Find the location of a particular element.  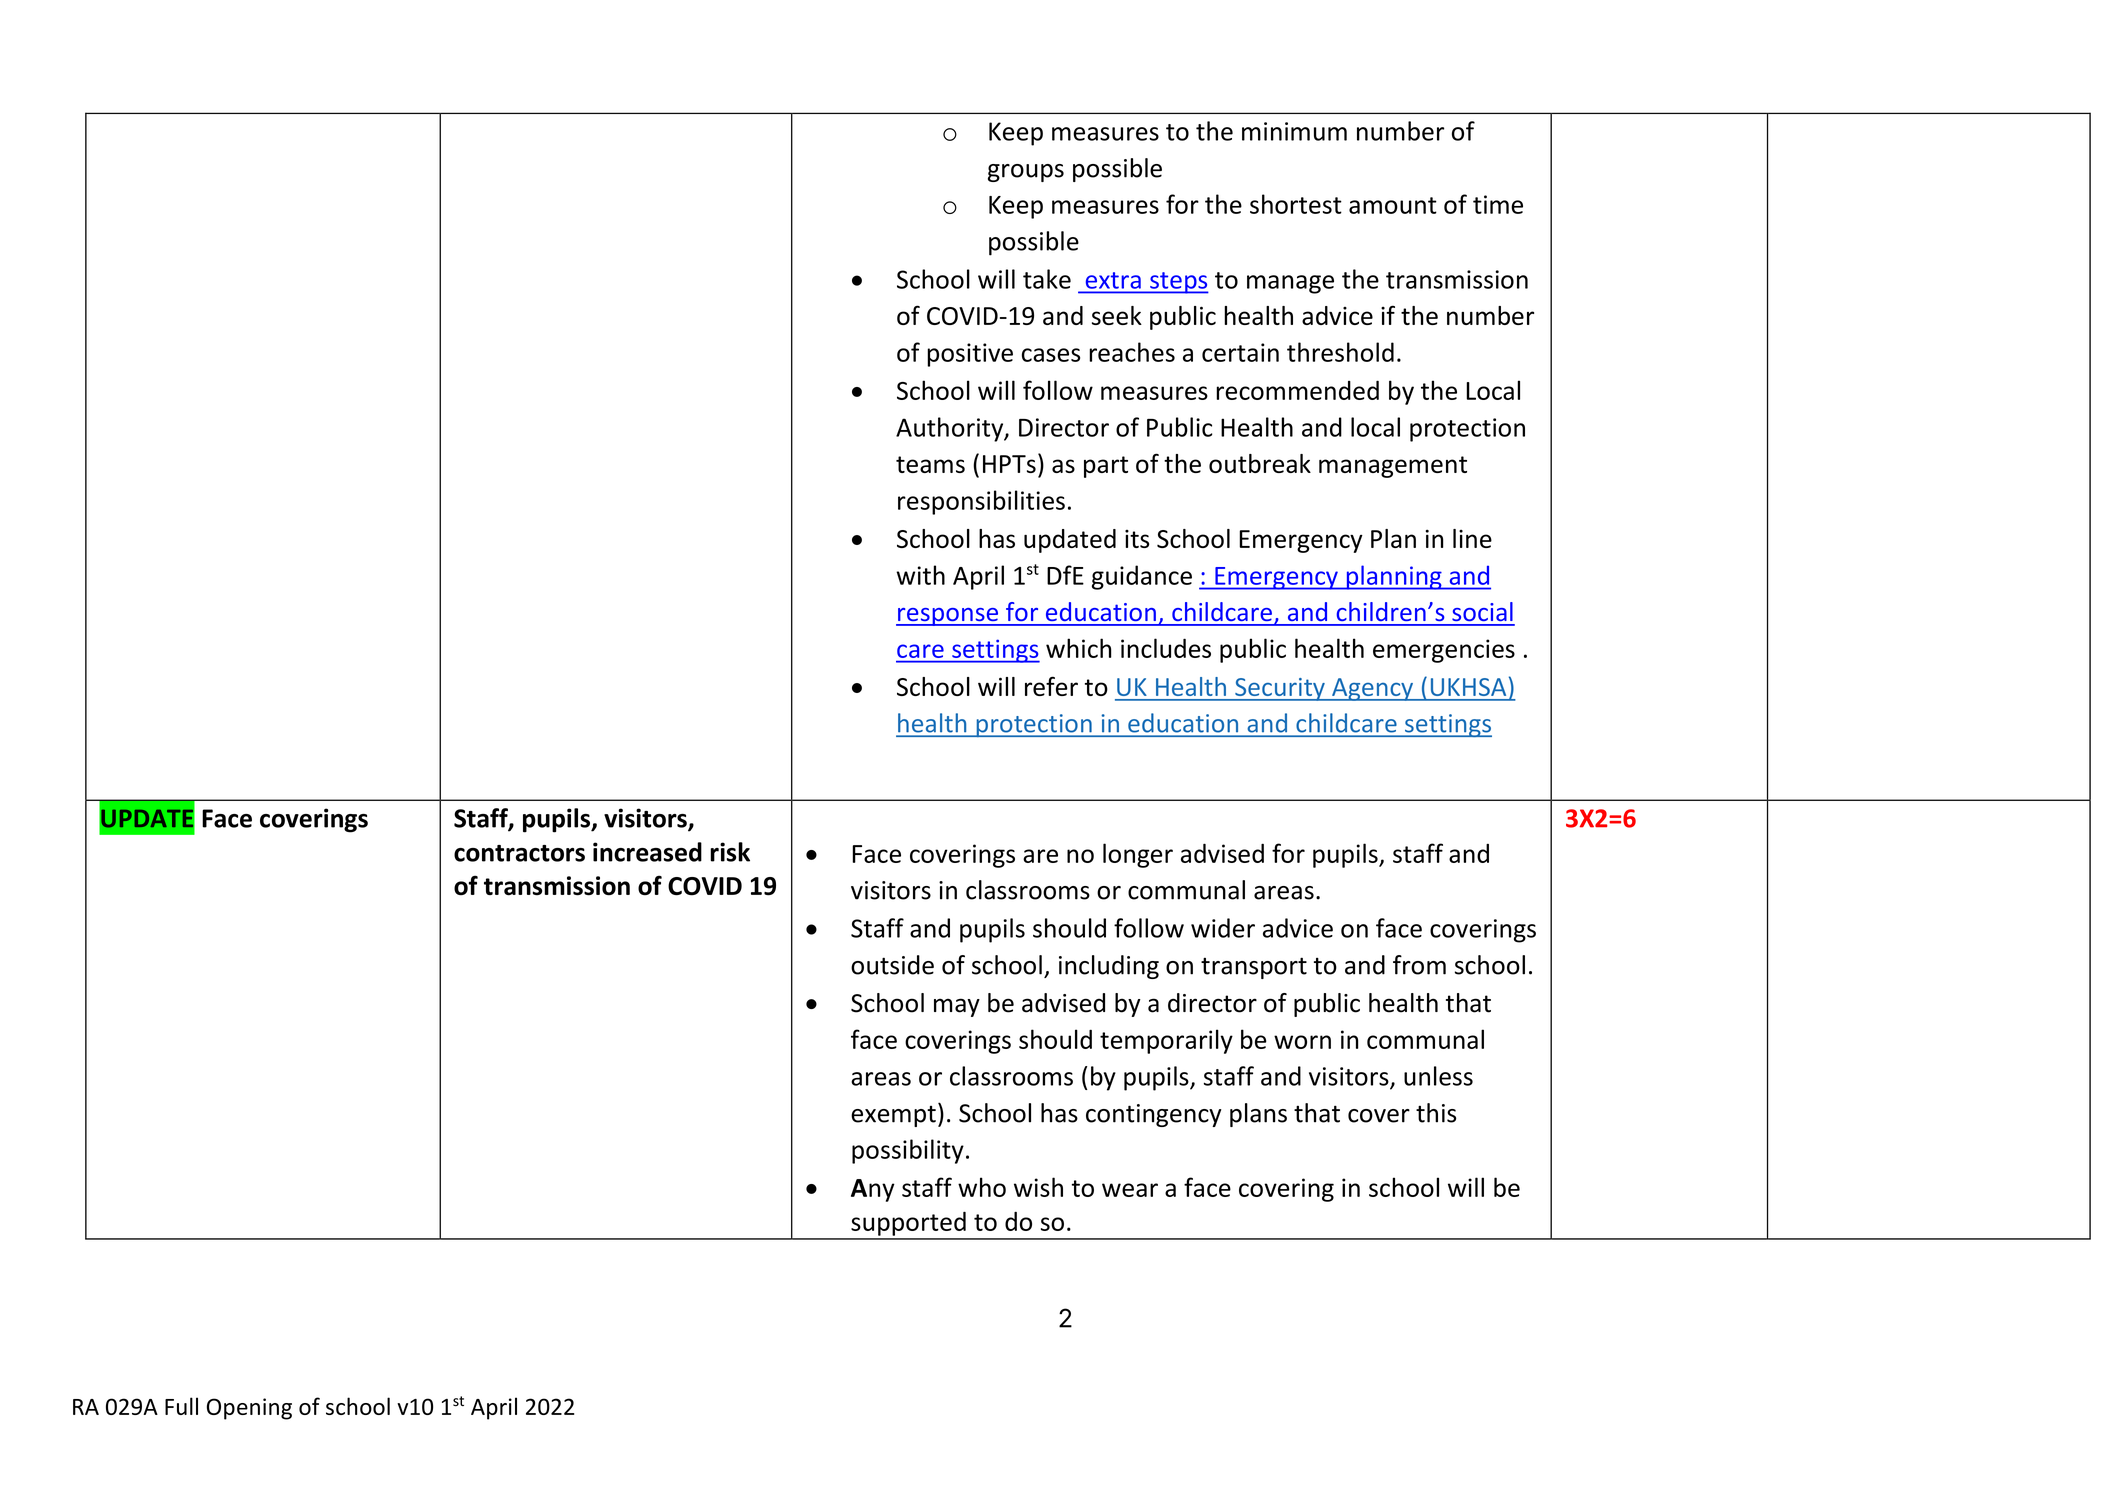

wear is located at coordinates (1130, 1190).
